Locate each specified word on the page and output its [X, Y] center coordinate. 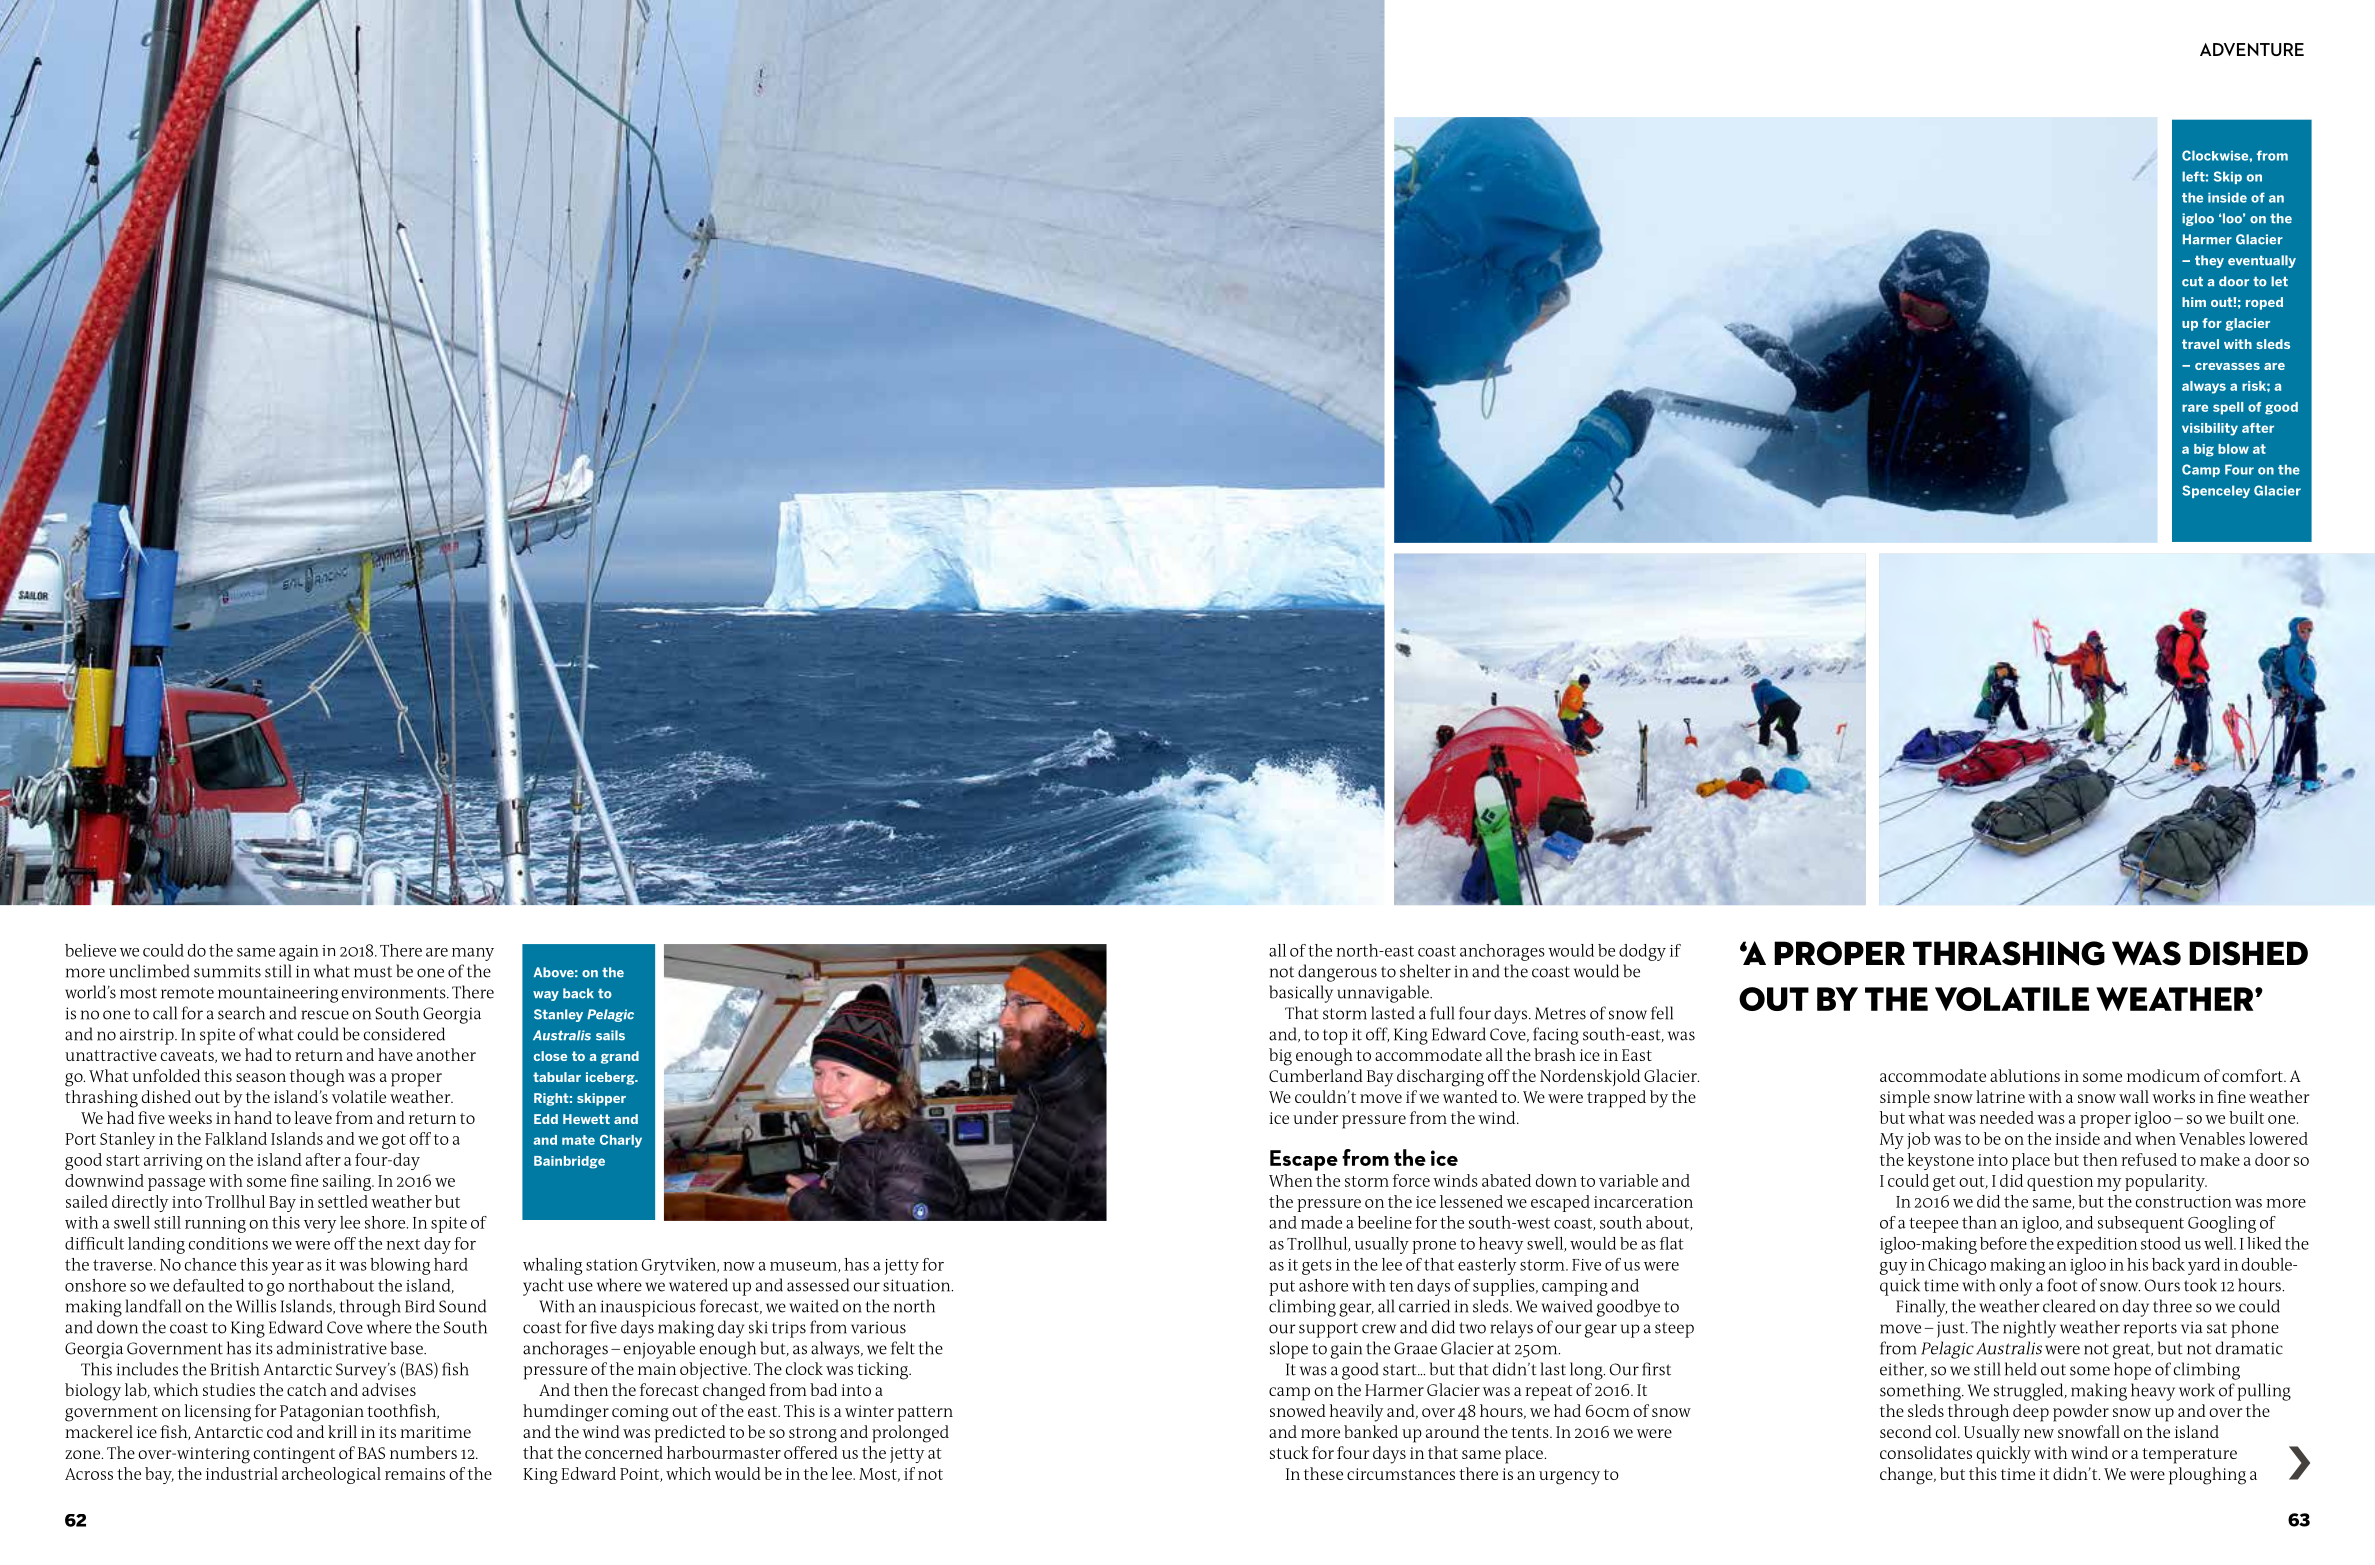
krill [342, 1431]
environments [395, 992]
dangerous [1337, 973]
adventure [2252, 49]
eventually [2262, 261]
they [2209, 261]
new [2039, 1433]
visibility [2210, 429]
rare [2195, 408]
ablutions [2025, 1075]
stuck [1289, 1452]
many [473, 954]
